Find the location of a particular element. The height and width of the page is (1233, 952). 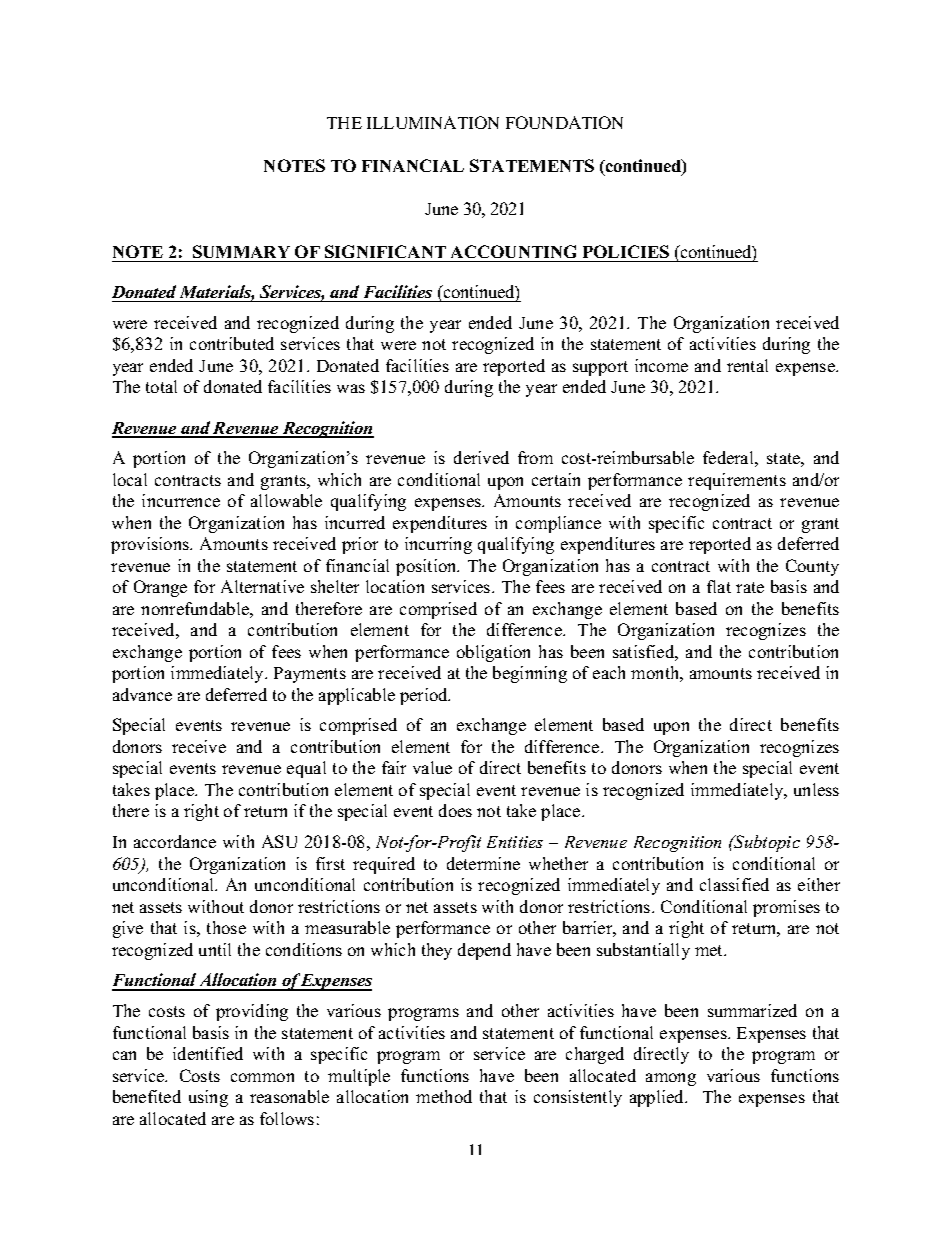

derived is located at coordinates (481, 457).
